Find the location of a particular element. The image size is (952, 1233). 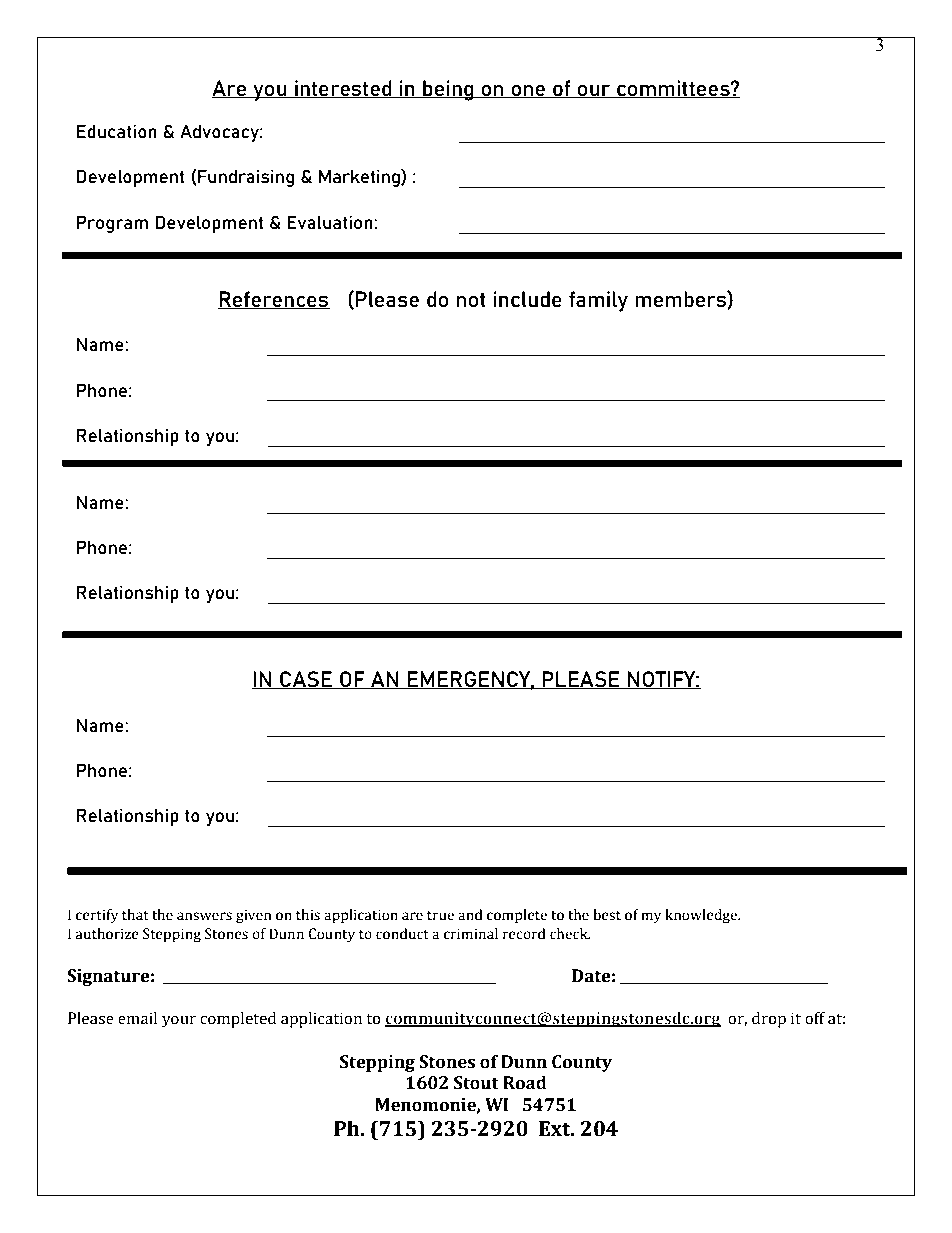

CASE is located at coordinates (306, 680).
